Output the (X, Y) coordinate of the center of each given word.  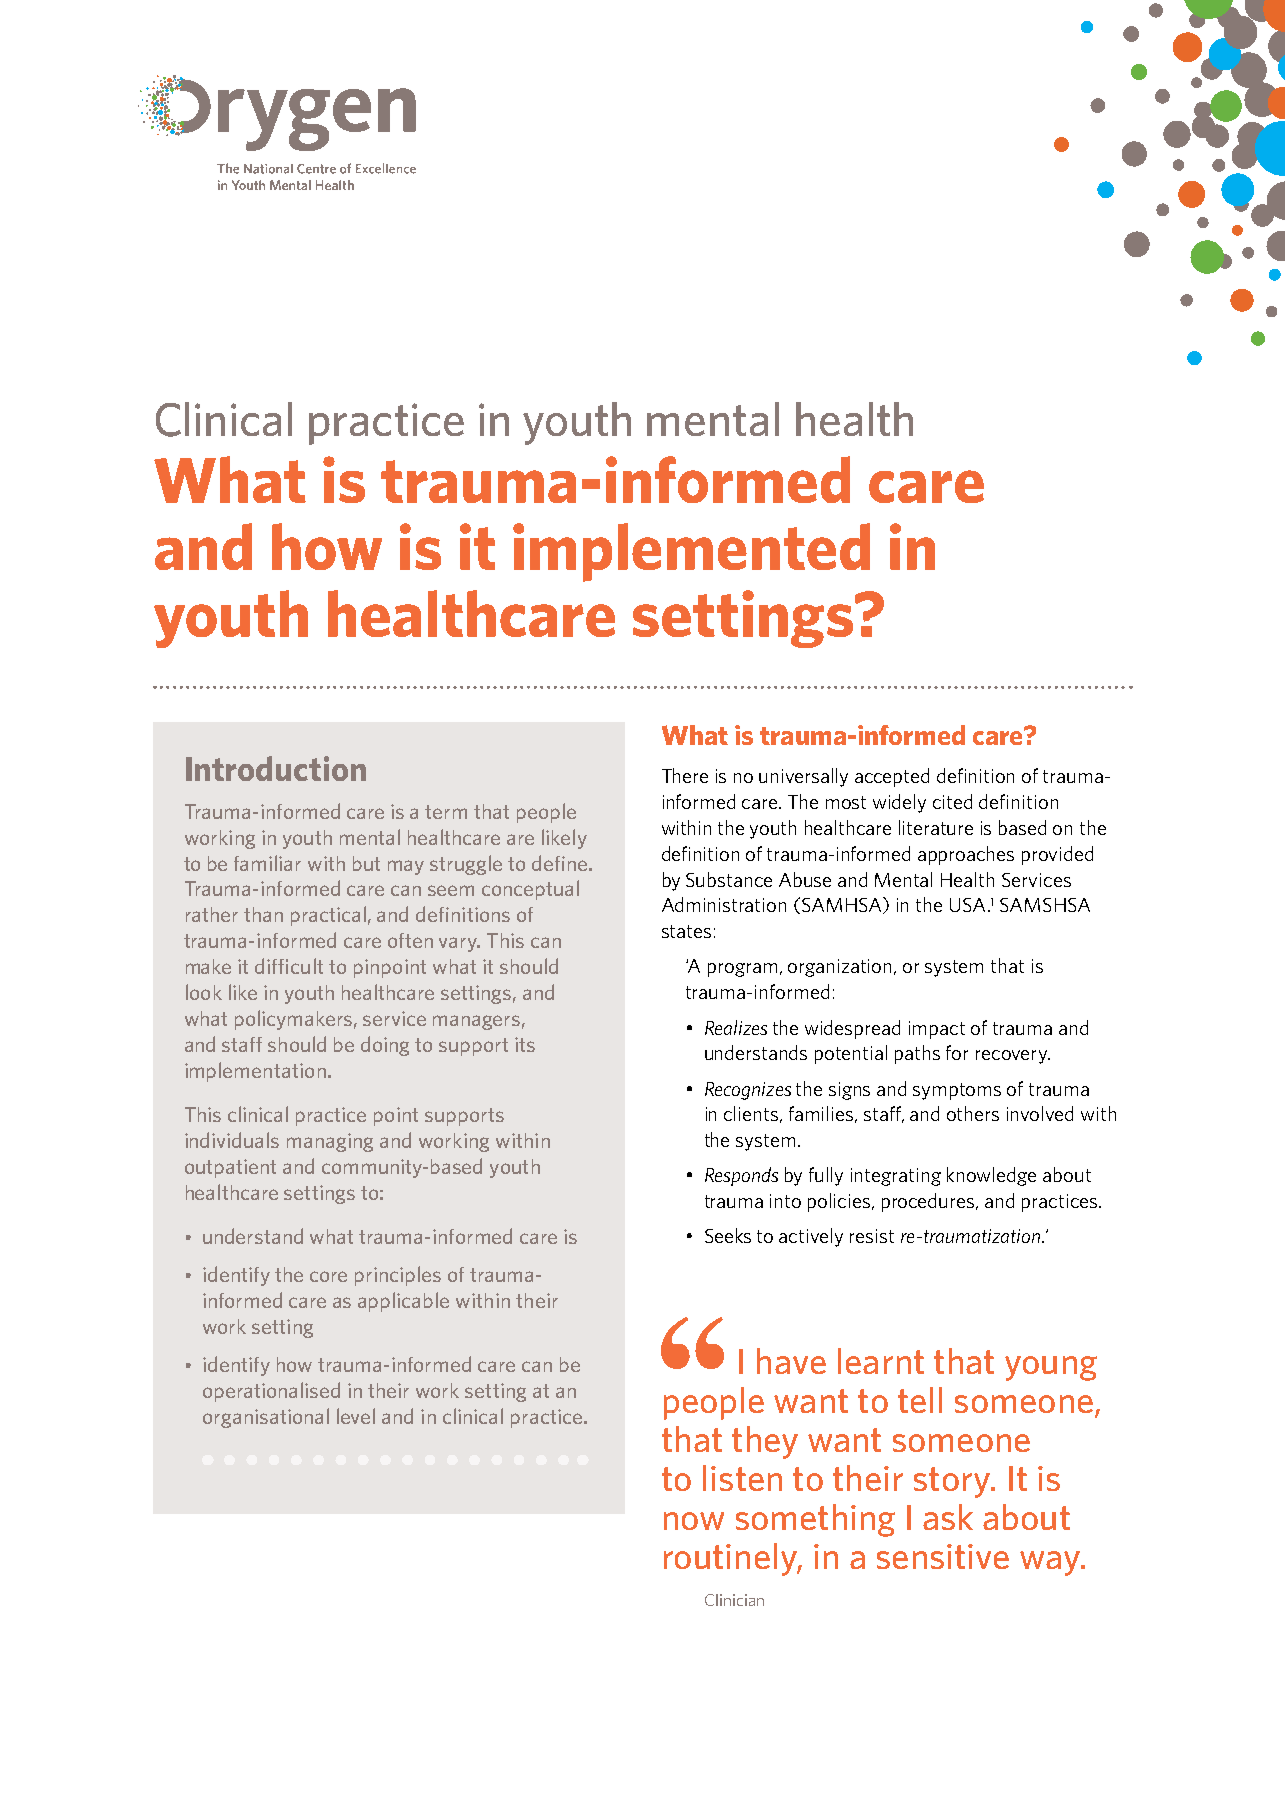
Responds (741, 1176)
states (686, 931)
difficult (289, 966)
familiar (267, 863)
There (685, 775)
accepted (892, 777)
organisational (266, 1418)
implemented (691, 552)
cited (952, 801)
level (356, 1416)
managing (330, 1142)
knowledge (991, 1176)
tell (920, 1400)
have (791, 1361)
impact (937, 1030)
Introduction (276, 768)
